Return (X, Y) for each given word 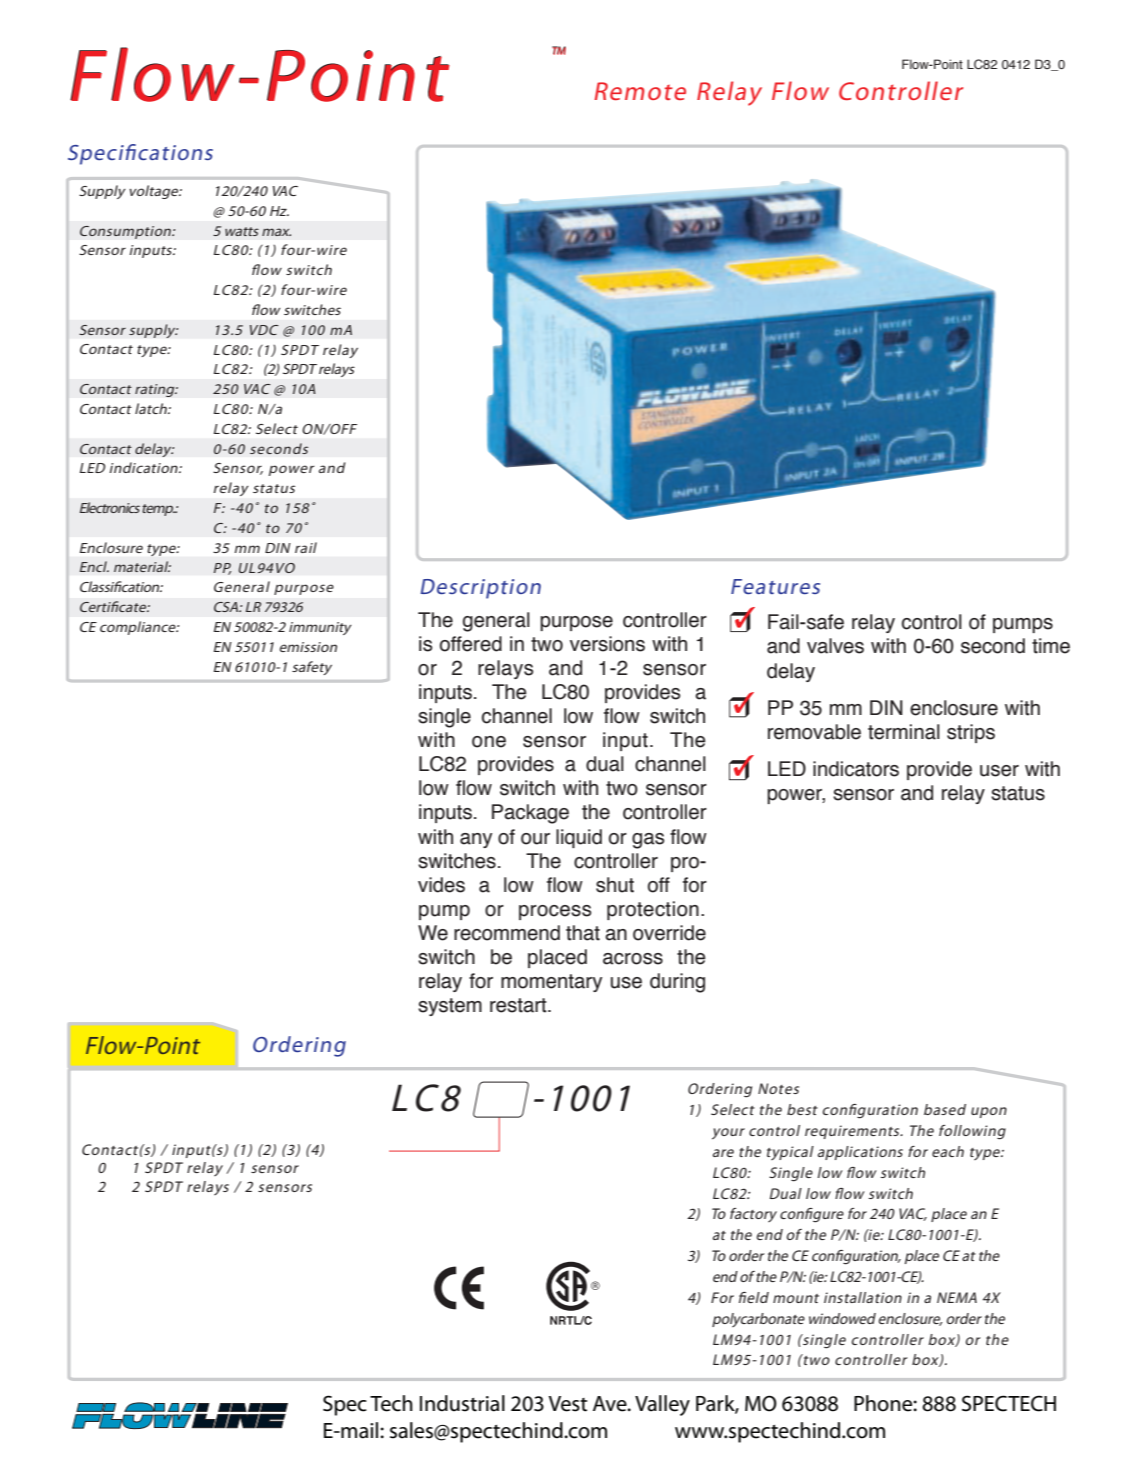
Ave (611, 1404)
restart (519, 1005)
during (677, 983)
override (669, 933)
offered (471, 644)
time (1051, 646)
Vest (567, 1404)
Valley (662, 1405)
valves (835, 646)
